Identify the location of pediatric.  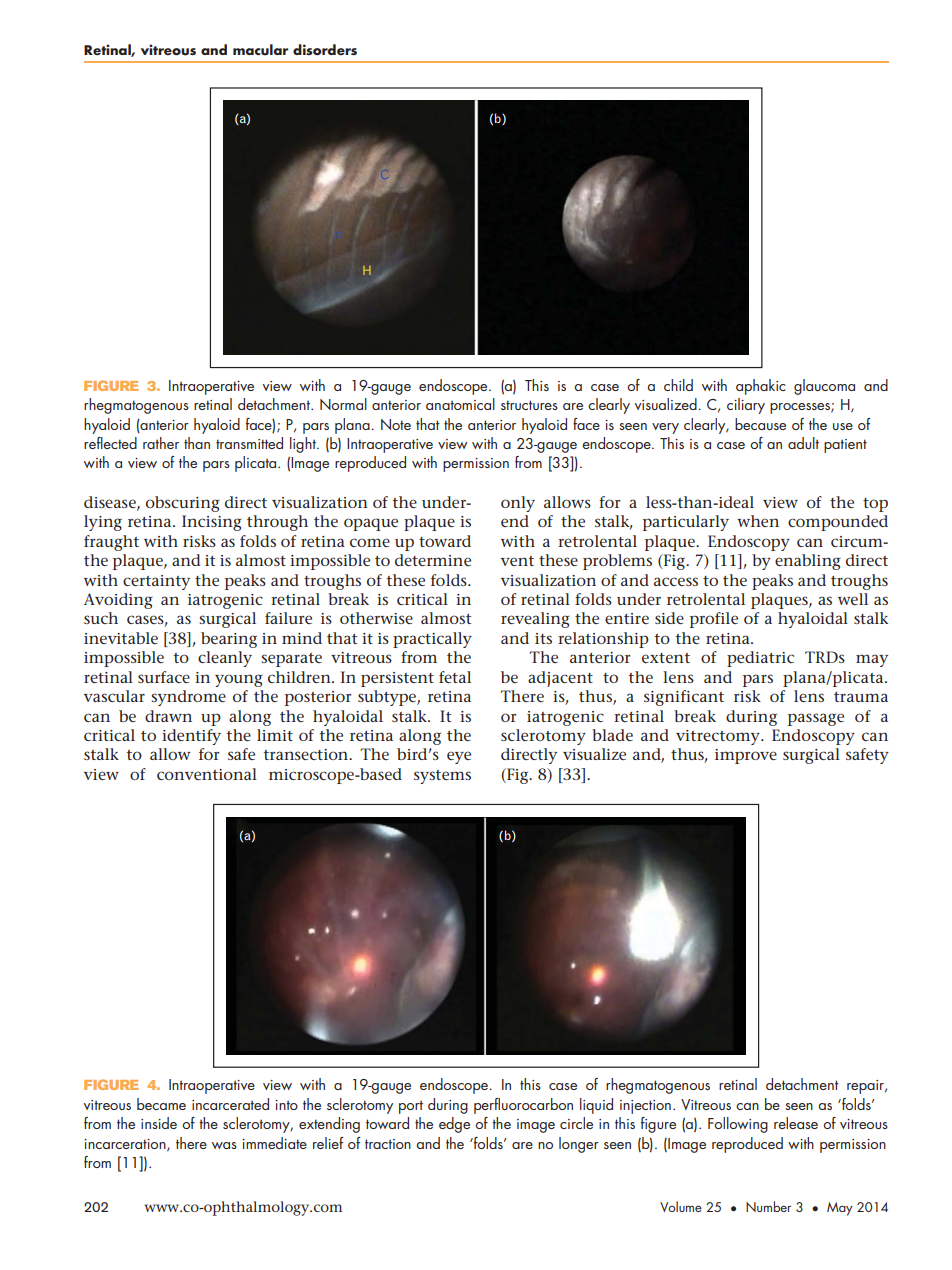
(760, 659).
